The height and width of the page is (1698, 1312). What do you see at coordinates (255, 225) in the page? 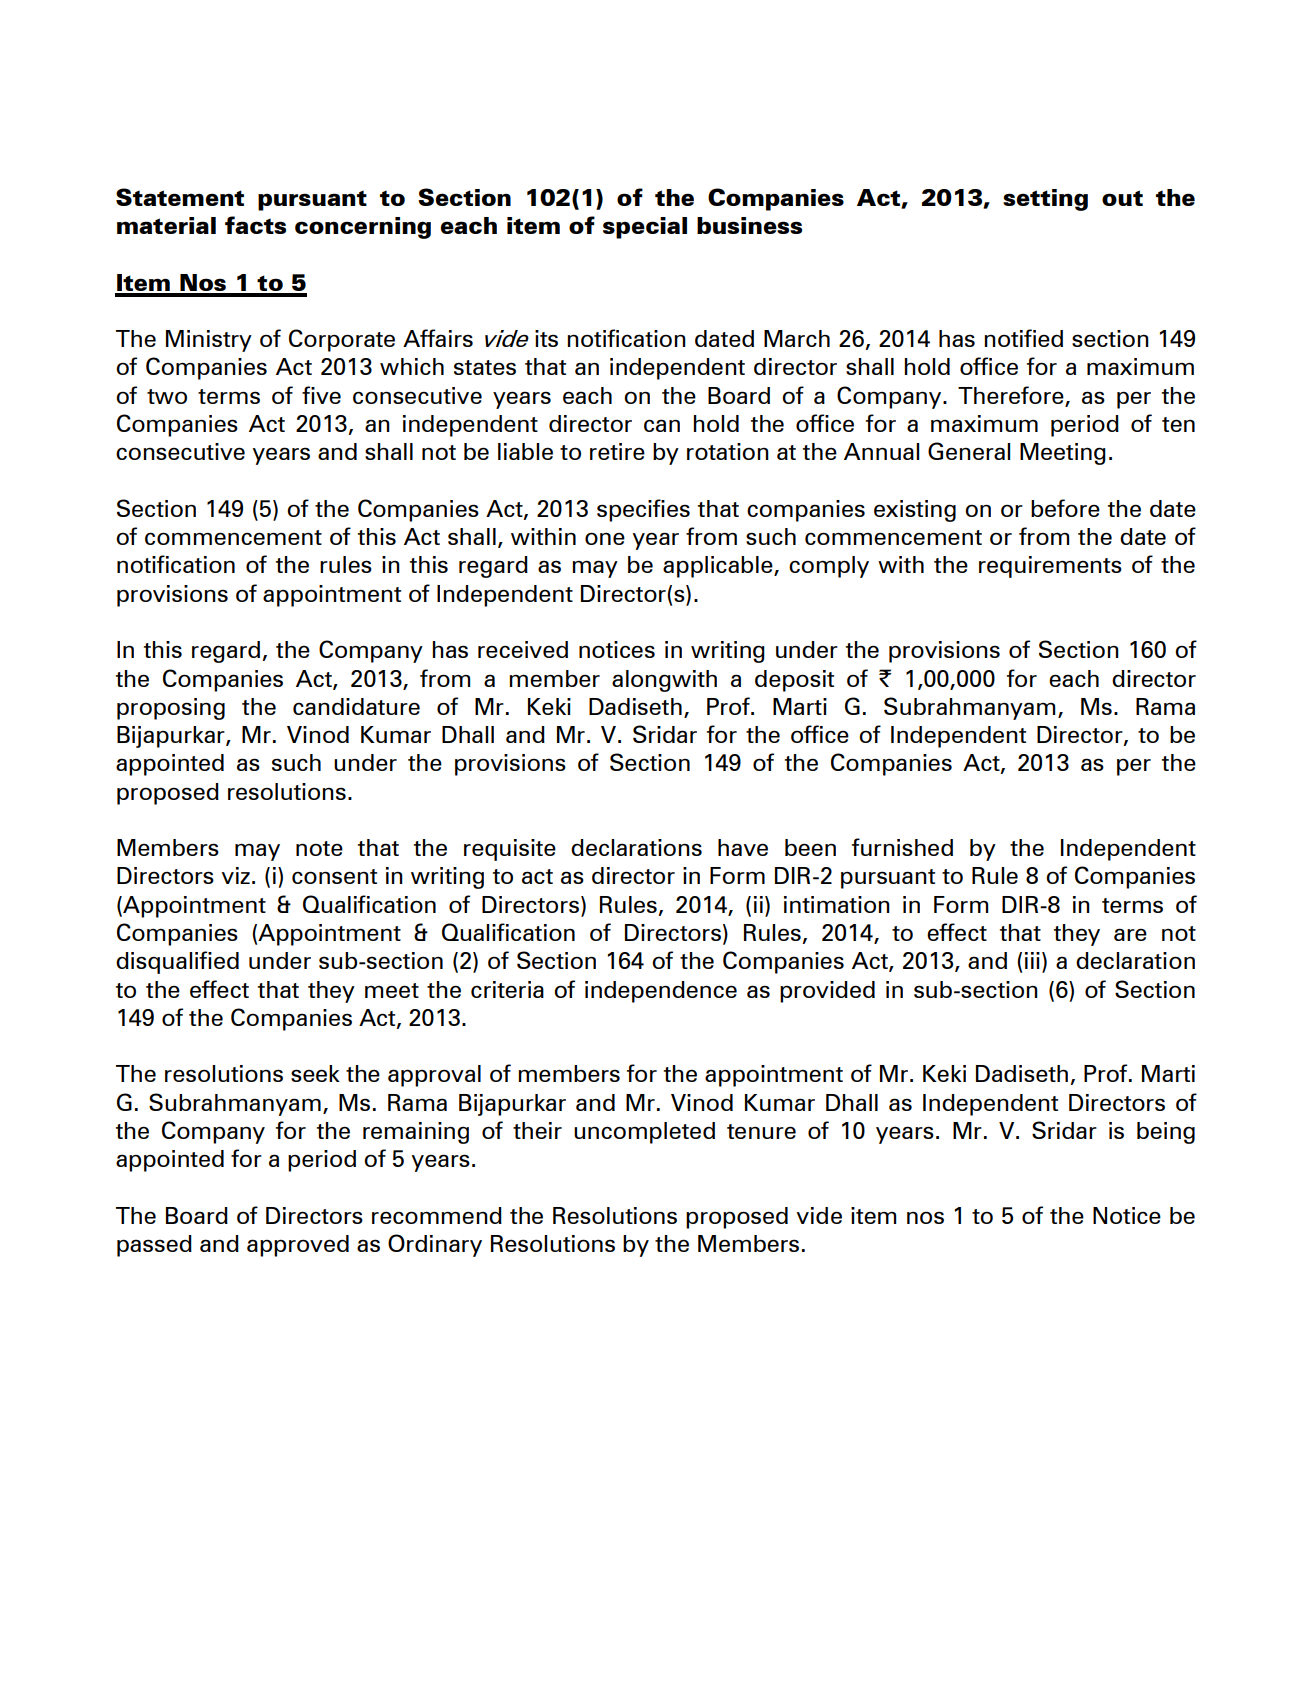
I see `facts` at bounding box center [255, 225].
